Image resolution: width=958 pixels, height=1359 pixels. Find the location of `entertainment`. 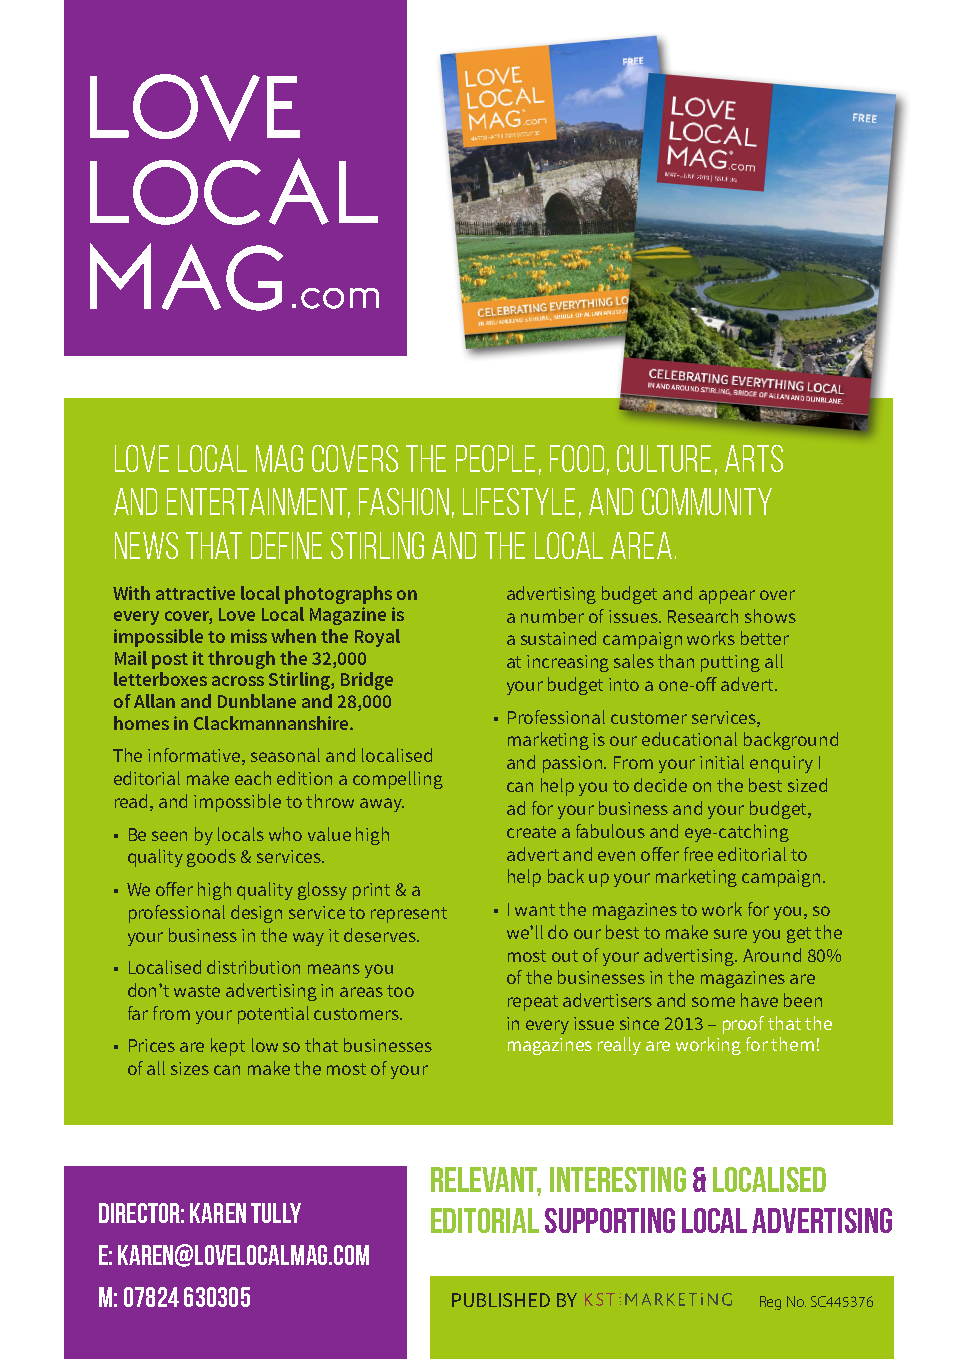

entertainment is located at coordinates (258, 503).
